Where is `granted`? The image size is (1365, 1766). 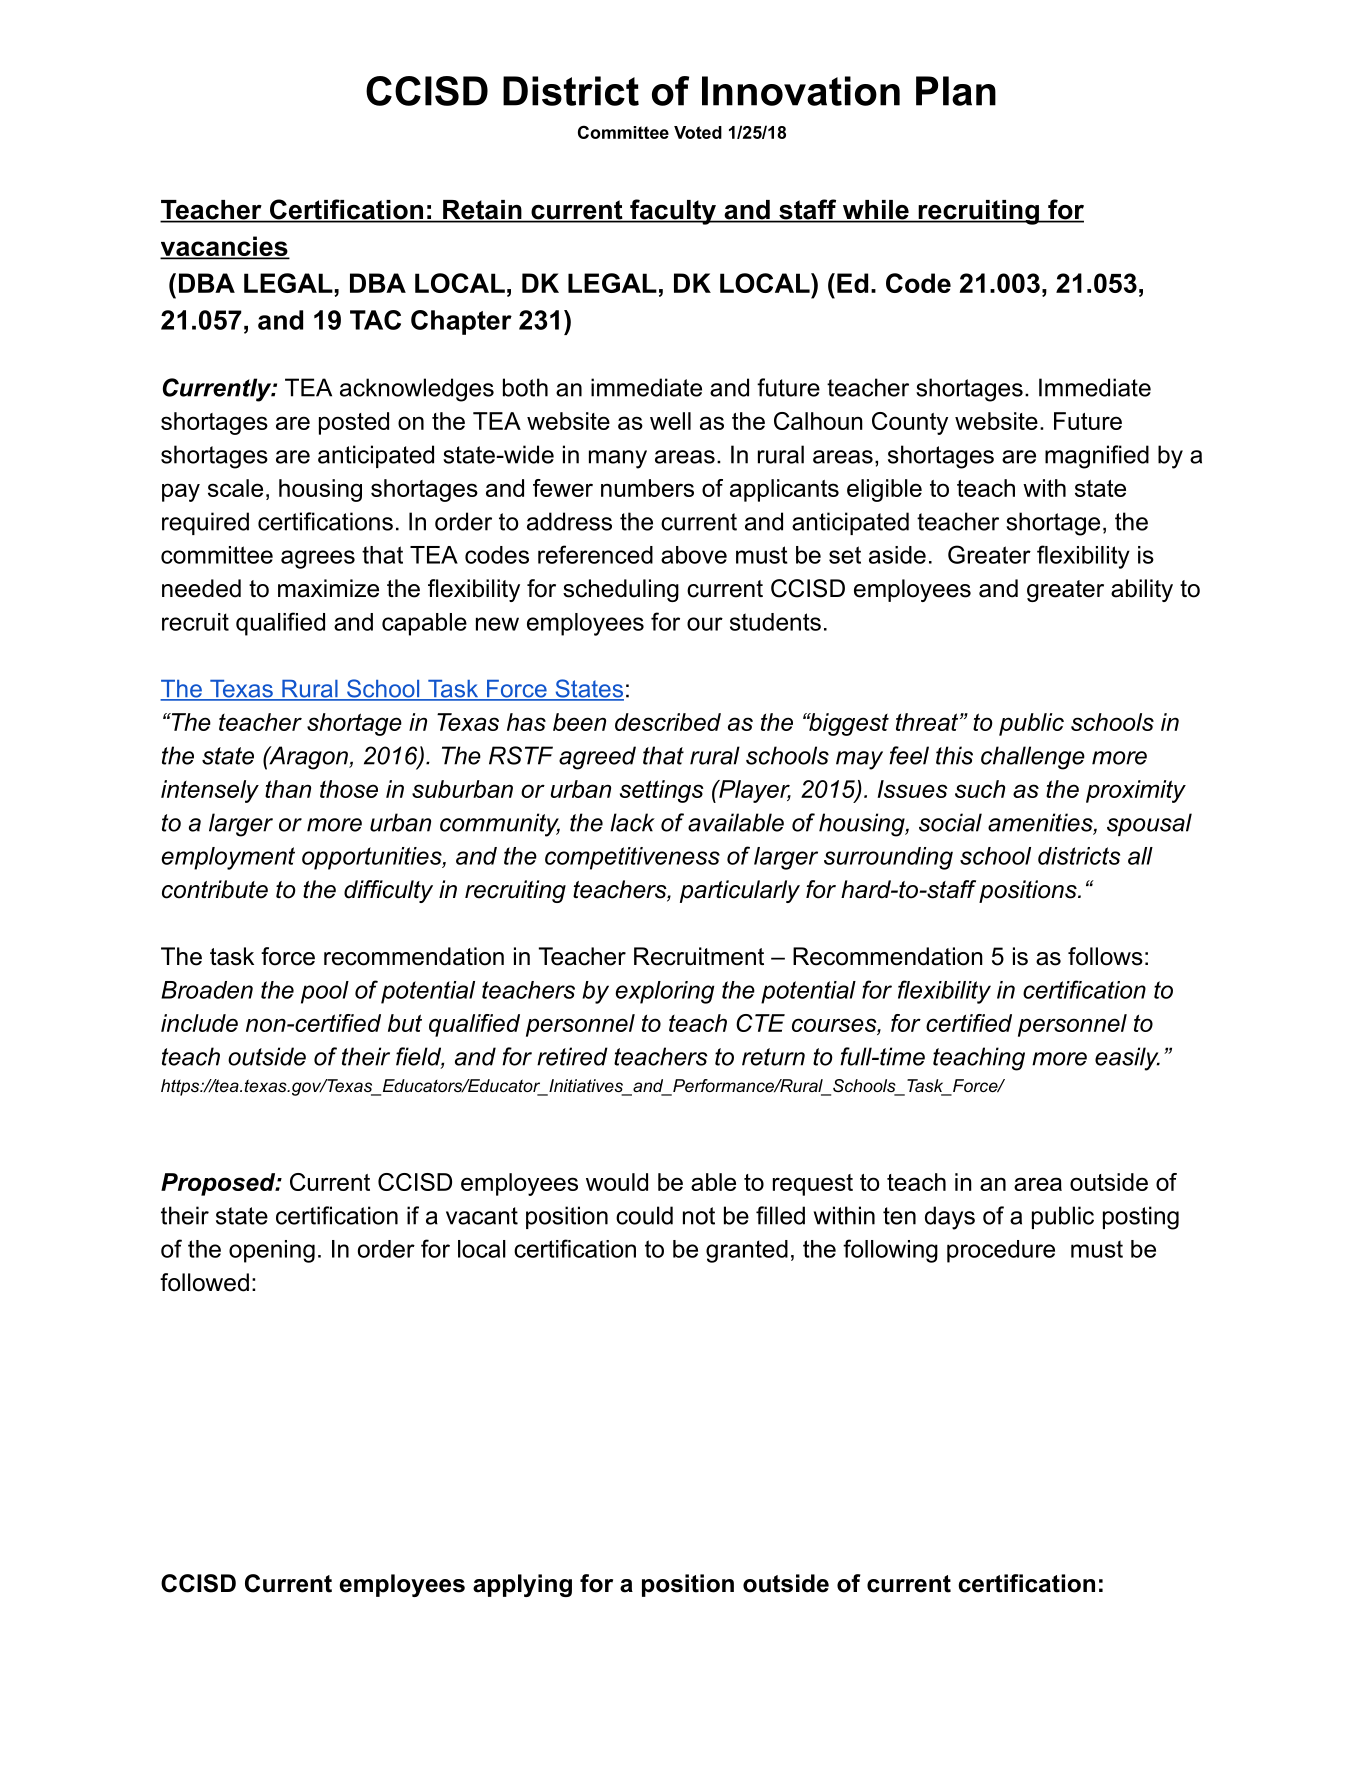
granted is located at coordinates (747, 1251).
